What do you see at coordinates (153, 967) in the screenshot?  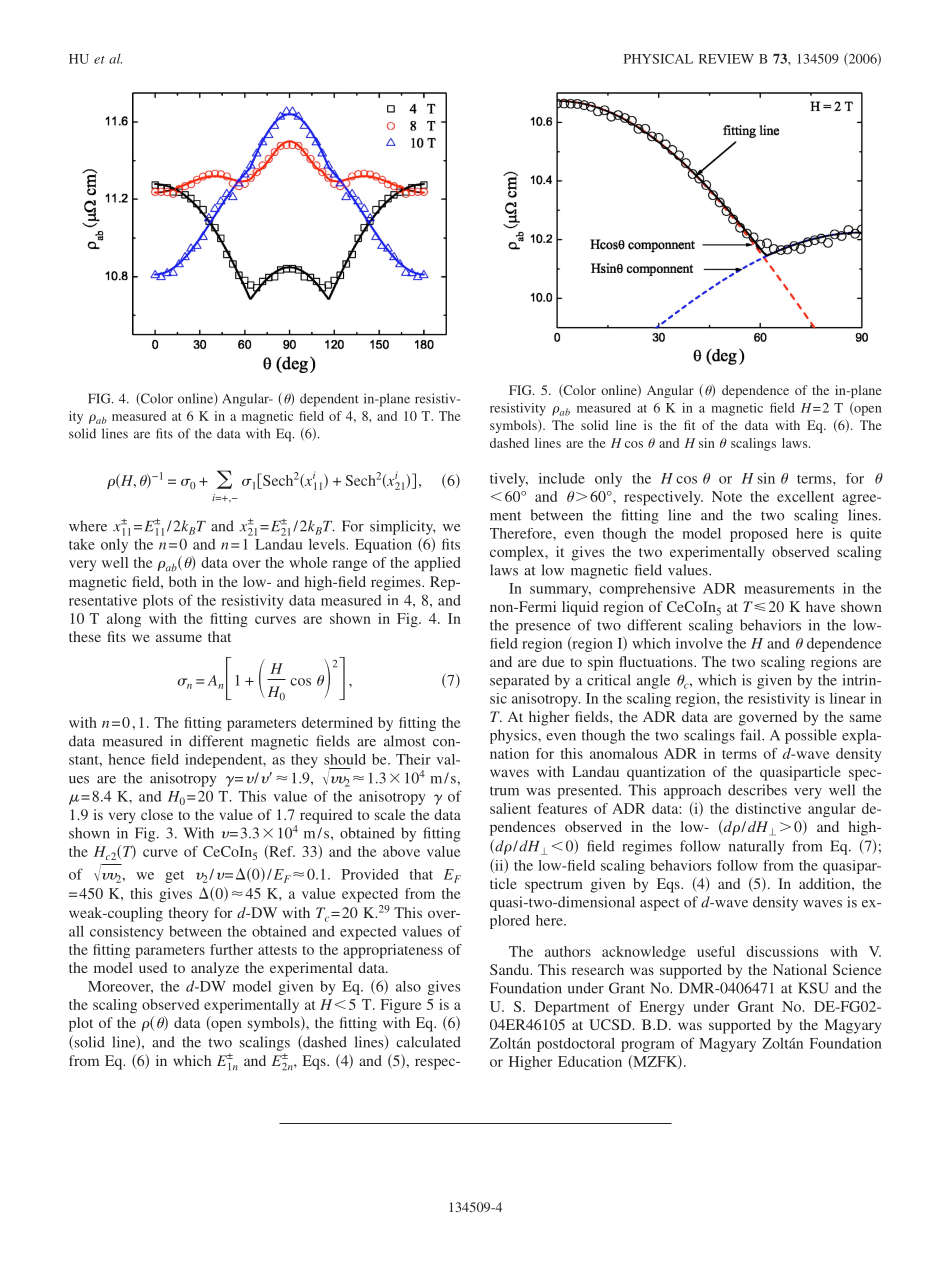 I see `used` at bounding box center [153, 967].
